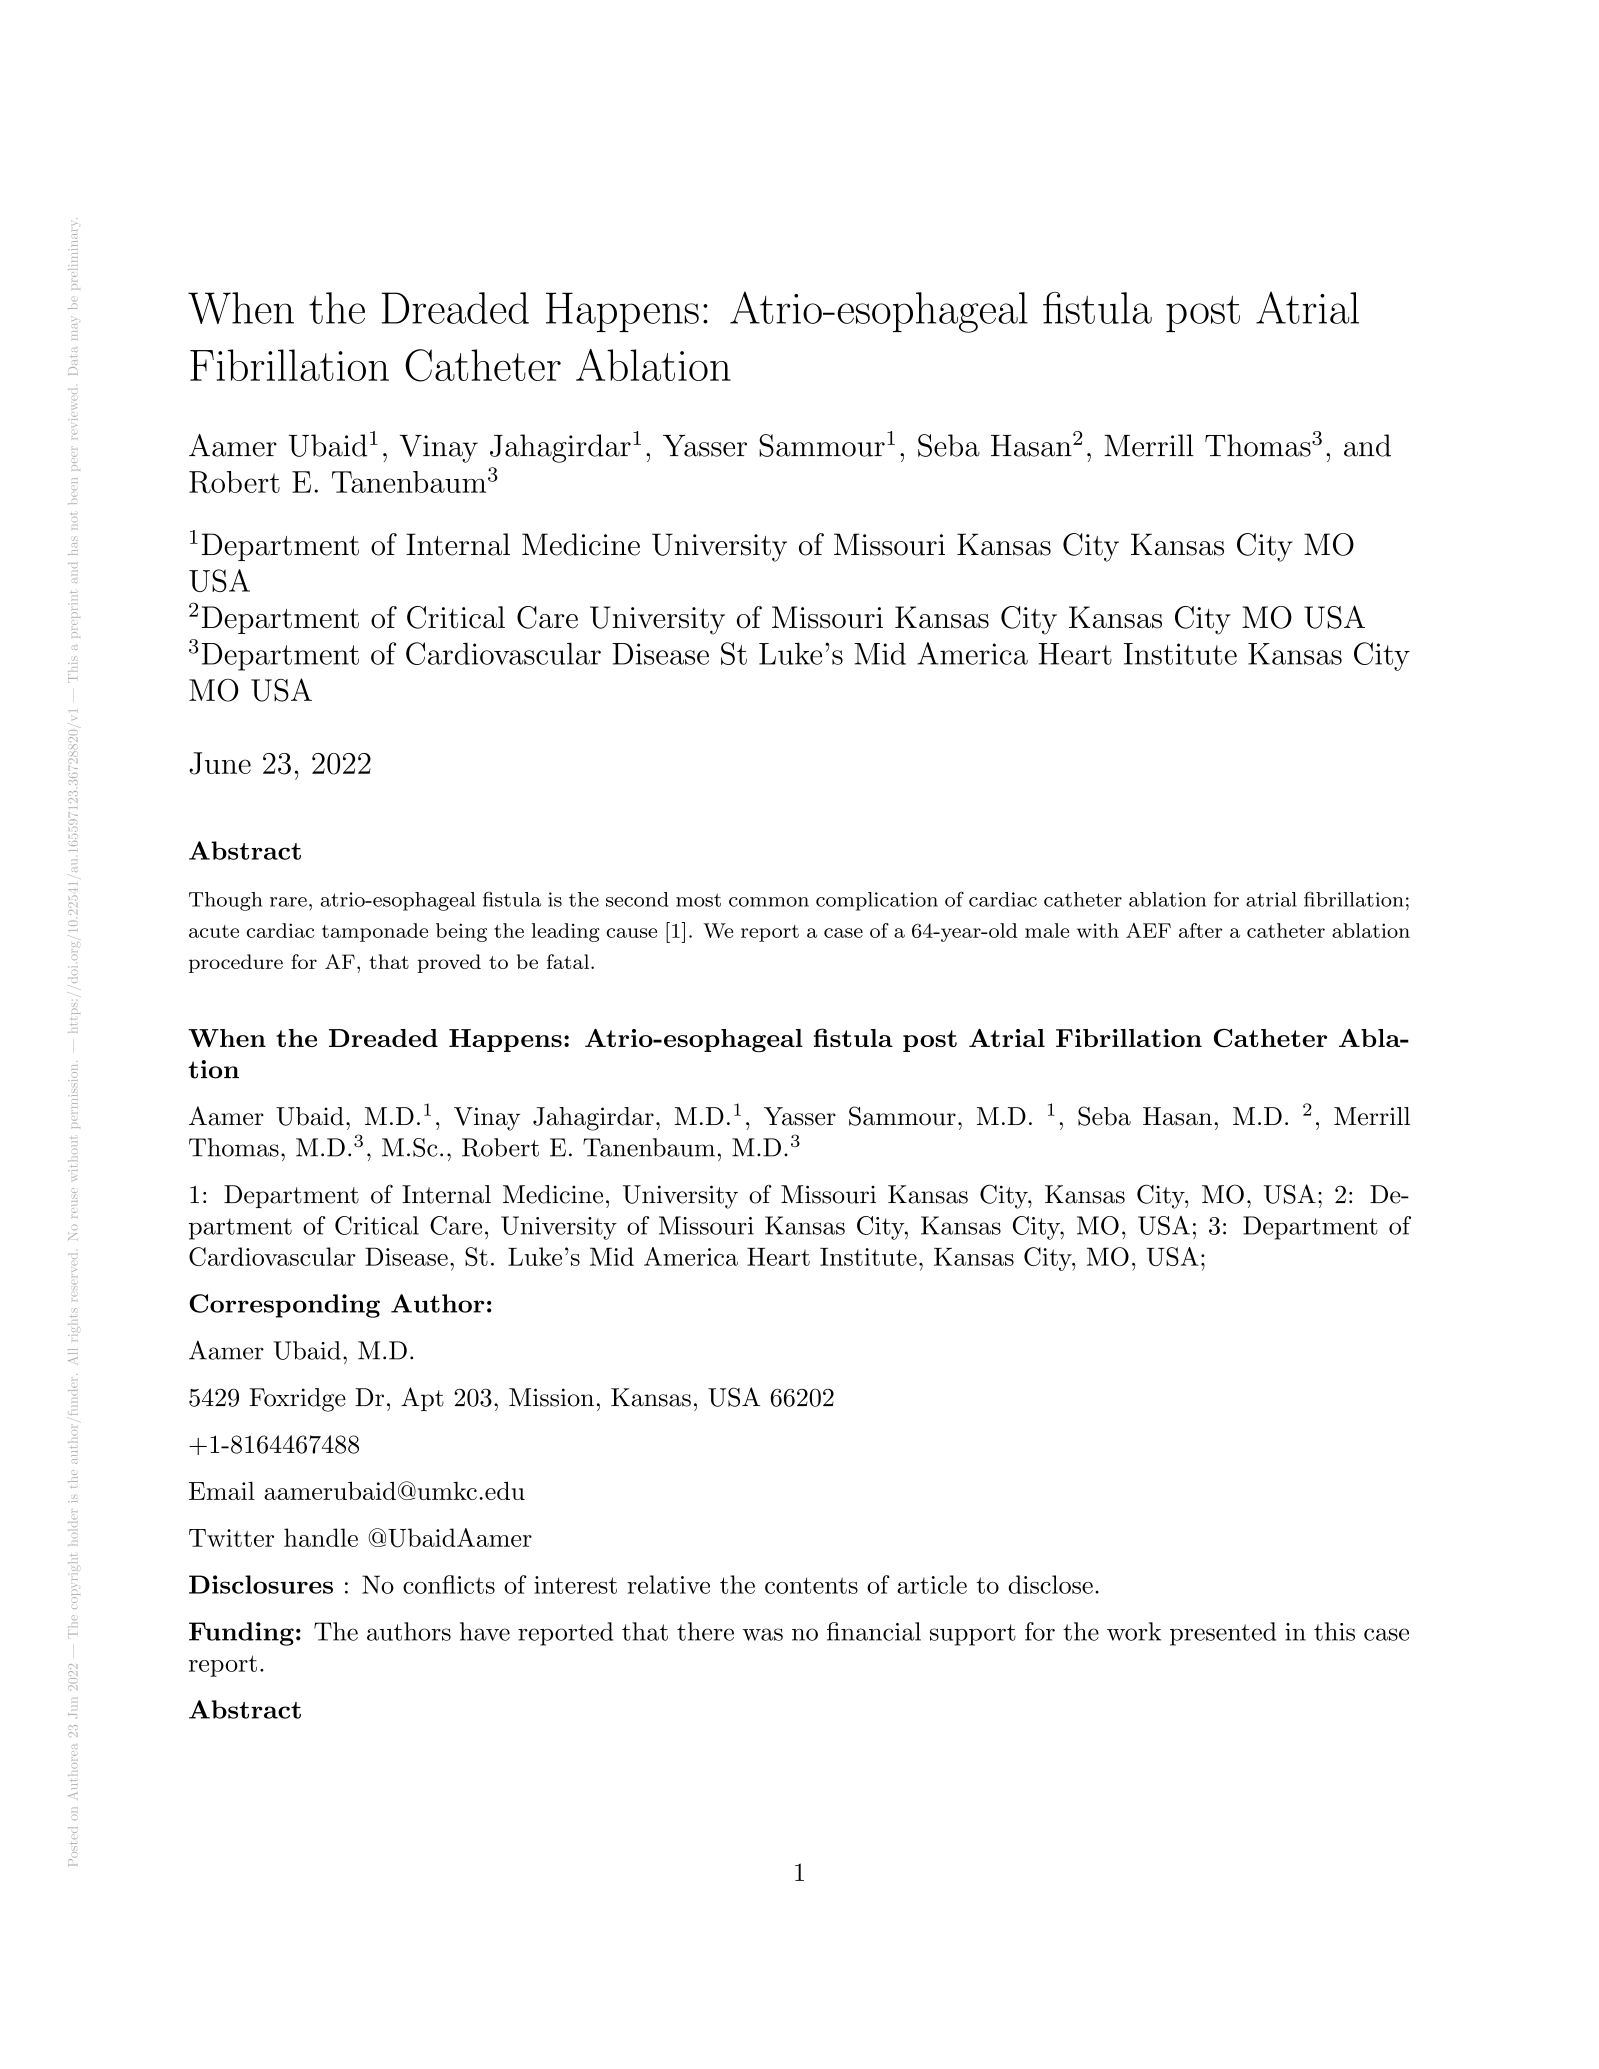 This screenshot has height=2069, width=1599. I want to click on procedure, so click(236, 963).
